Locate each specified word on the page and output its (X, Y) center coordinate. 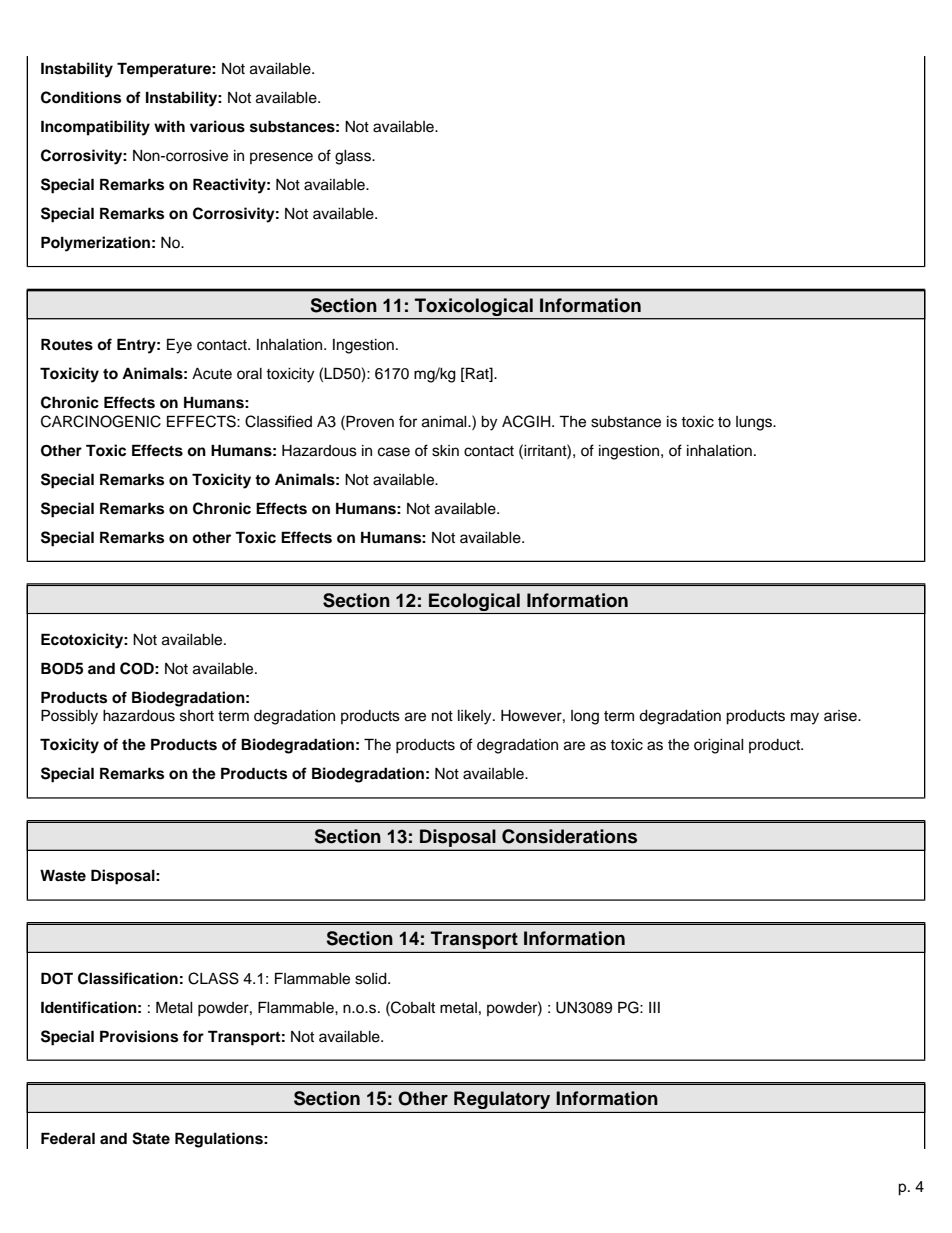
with (169, 126)
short (197, 716)
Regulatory (502, 1100)
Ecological (474, 602)
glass (354, 157)
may (805, 718)
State (151, 1138)
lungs (755, 423)
